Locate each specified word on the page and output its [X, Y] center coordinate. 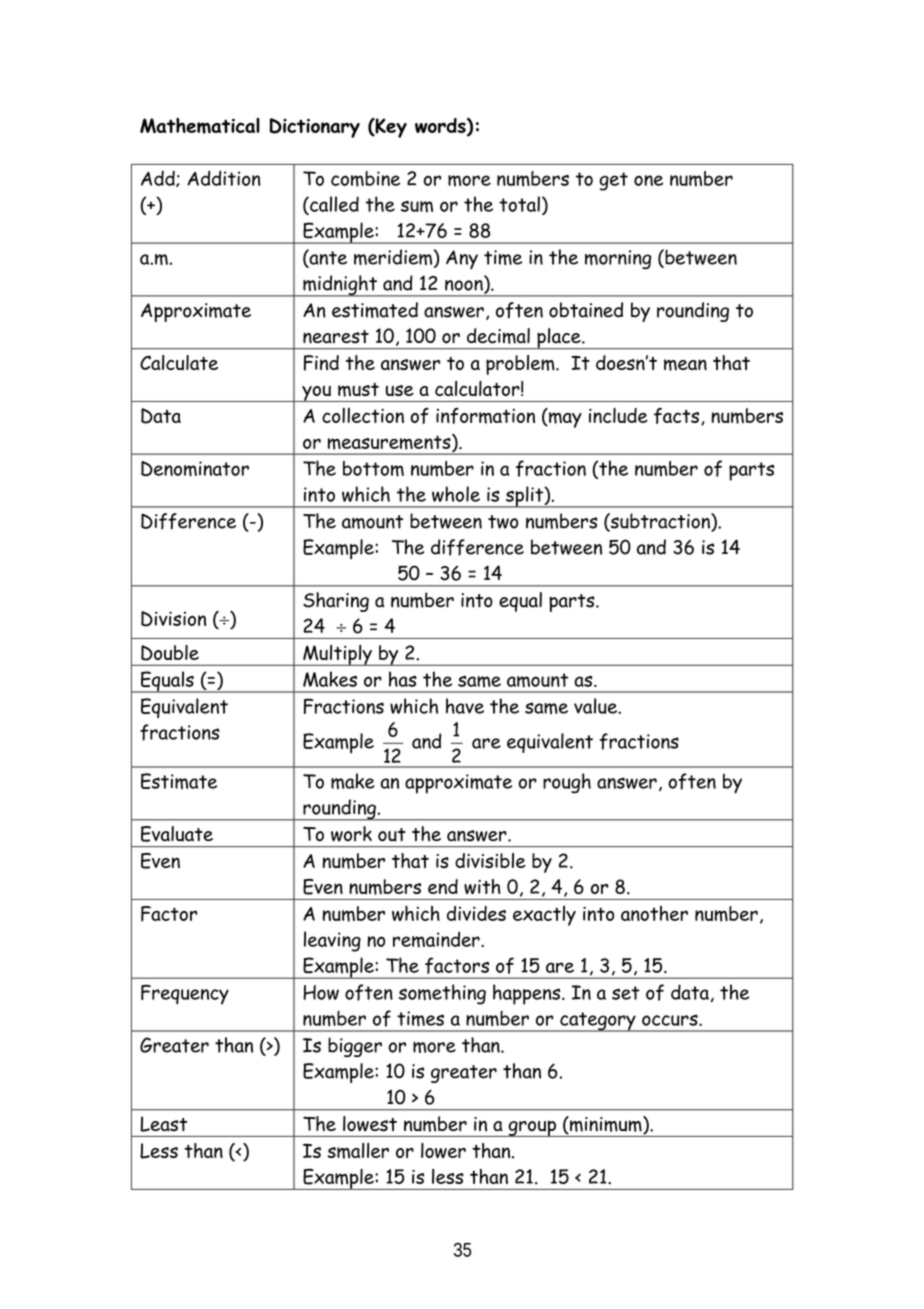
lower [443, 1150]
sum [417, 206]
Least [163, 1124]
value [596, 706]
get [613, 181]
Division [173, 619]
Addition [224, 178]
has [403, 679]
